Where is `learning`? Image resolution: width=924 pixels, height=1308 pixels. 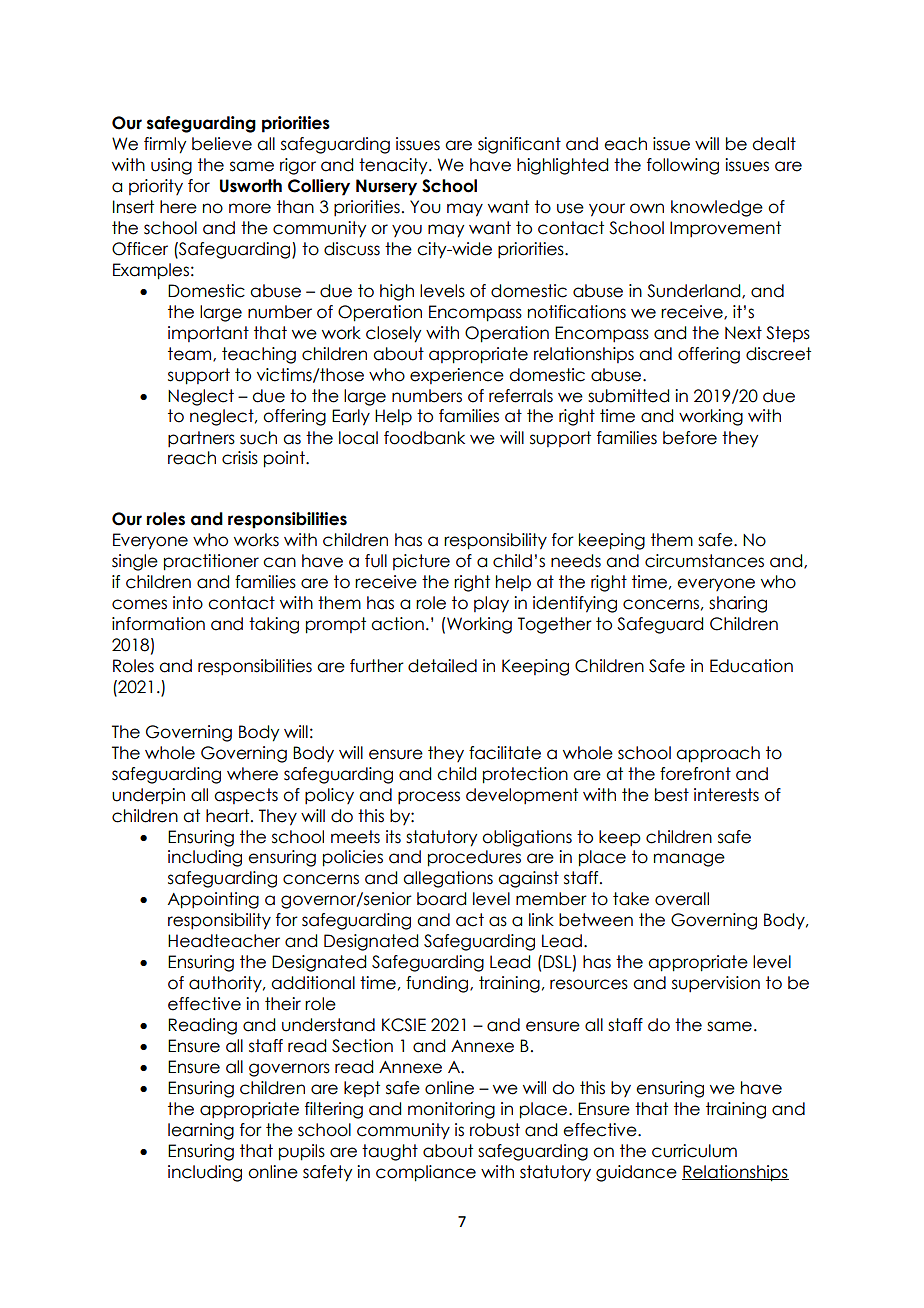 learning is located at coordinates (201, 1131).
